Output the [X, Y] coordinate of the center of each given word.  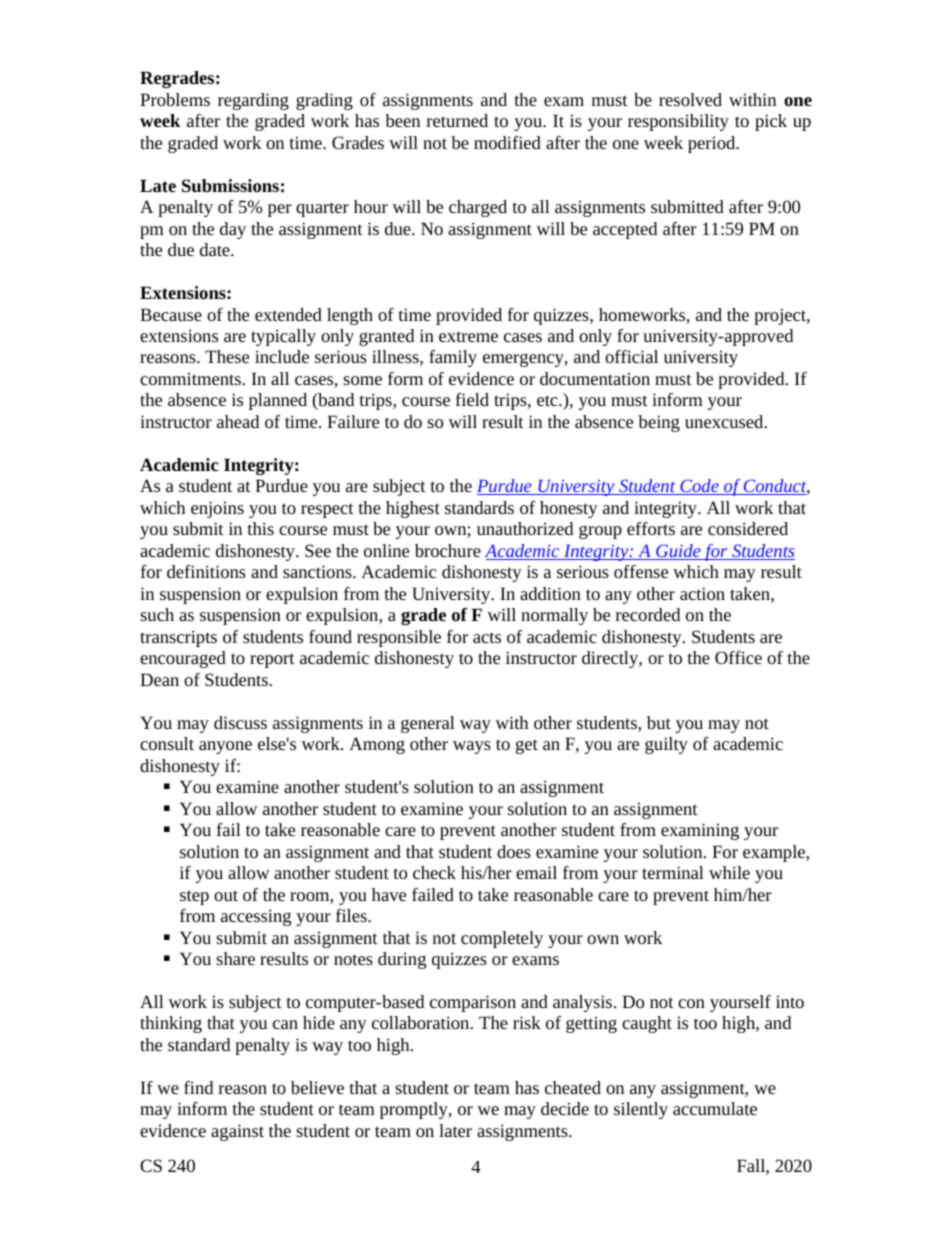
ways [472, 747]
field [472, 399]
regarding [253, 101]
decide [565, 1108]
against [237, 1132]
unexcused [725, 421]
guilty [666, 745]
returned [457, 120]
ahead [238, 421]
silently [641, 1110]
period [713, 144]
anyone [225, 747]
